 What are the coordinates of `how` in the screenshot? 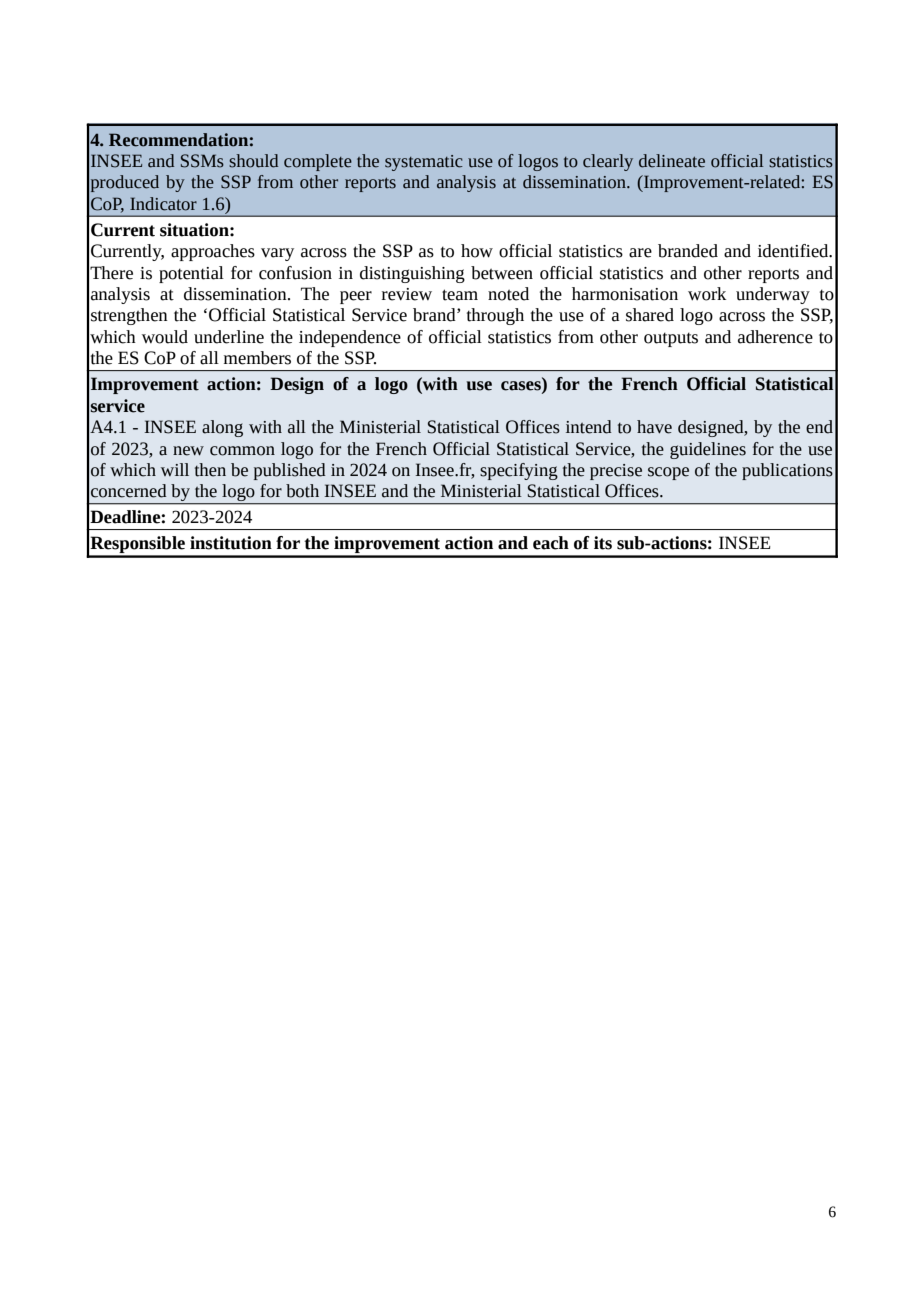 It's located at (477, 251).
